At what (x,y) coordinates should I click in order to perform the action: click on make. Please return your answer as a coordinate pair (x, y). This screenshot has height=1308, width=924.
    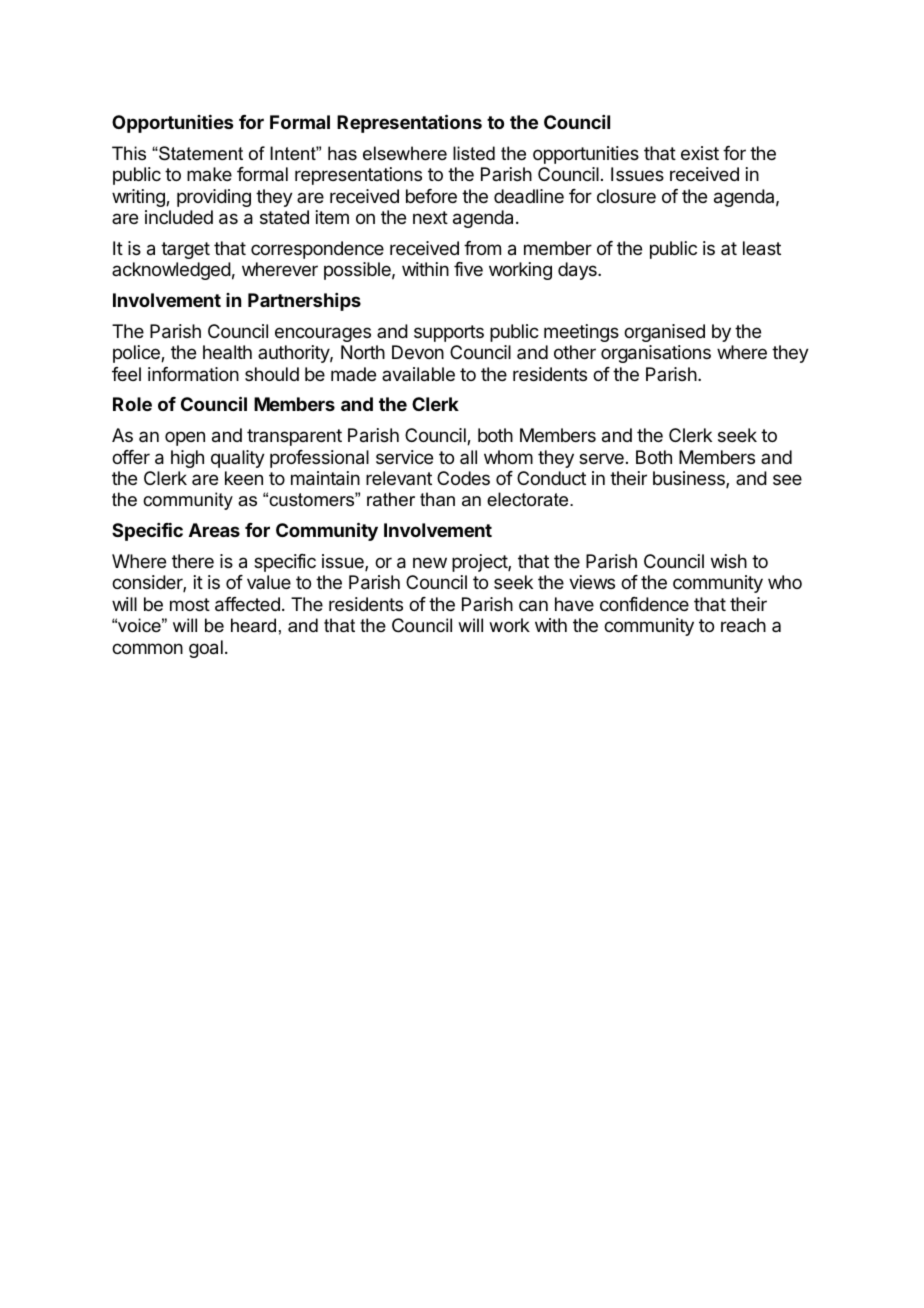
    Looking at the image, I should click on (209, 174).
